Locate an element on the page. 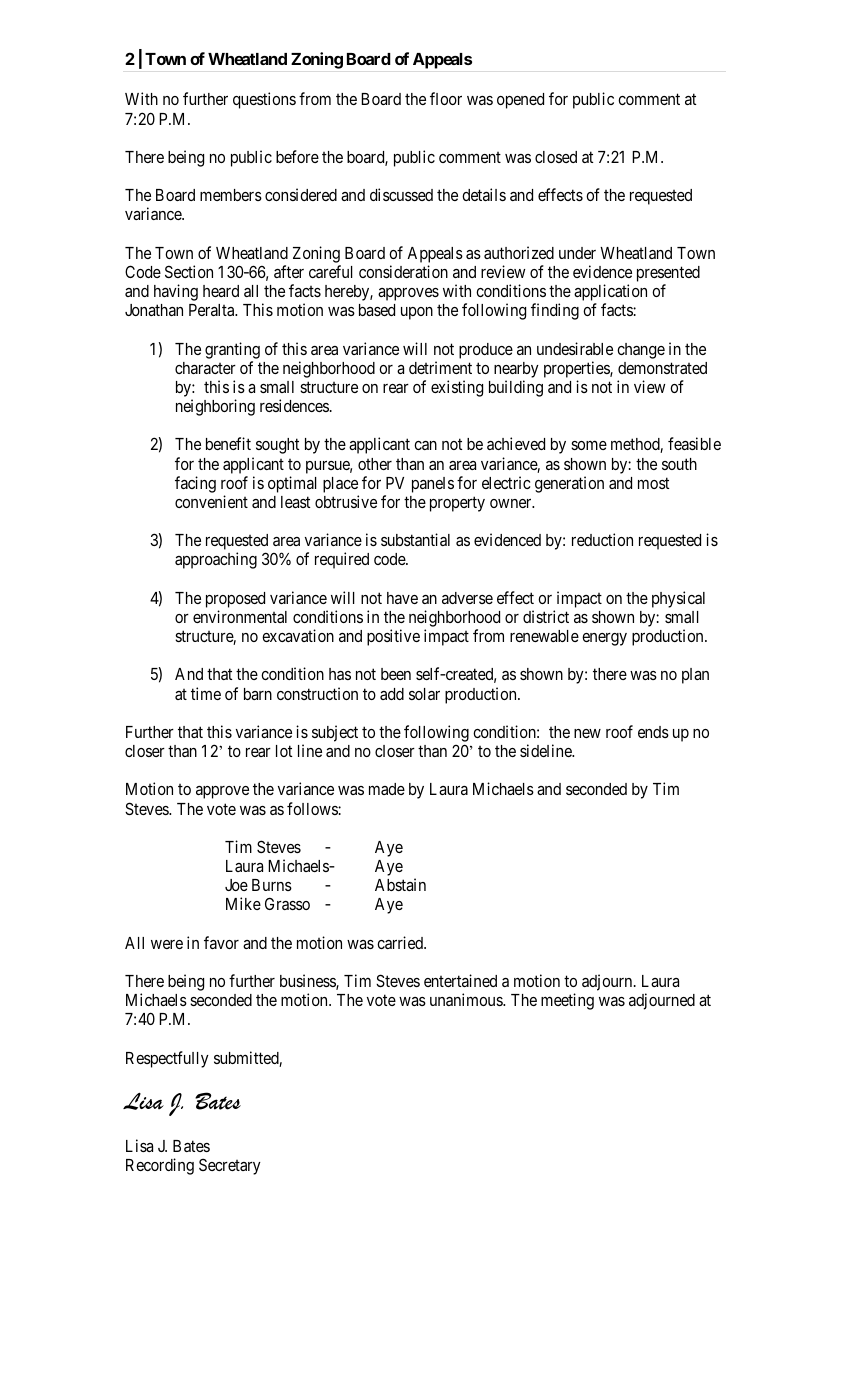  granting is located at coordinates (232, 350).
